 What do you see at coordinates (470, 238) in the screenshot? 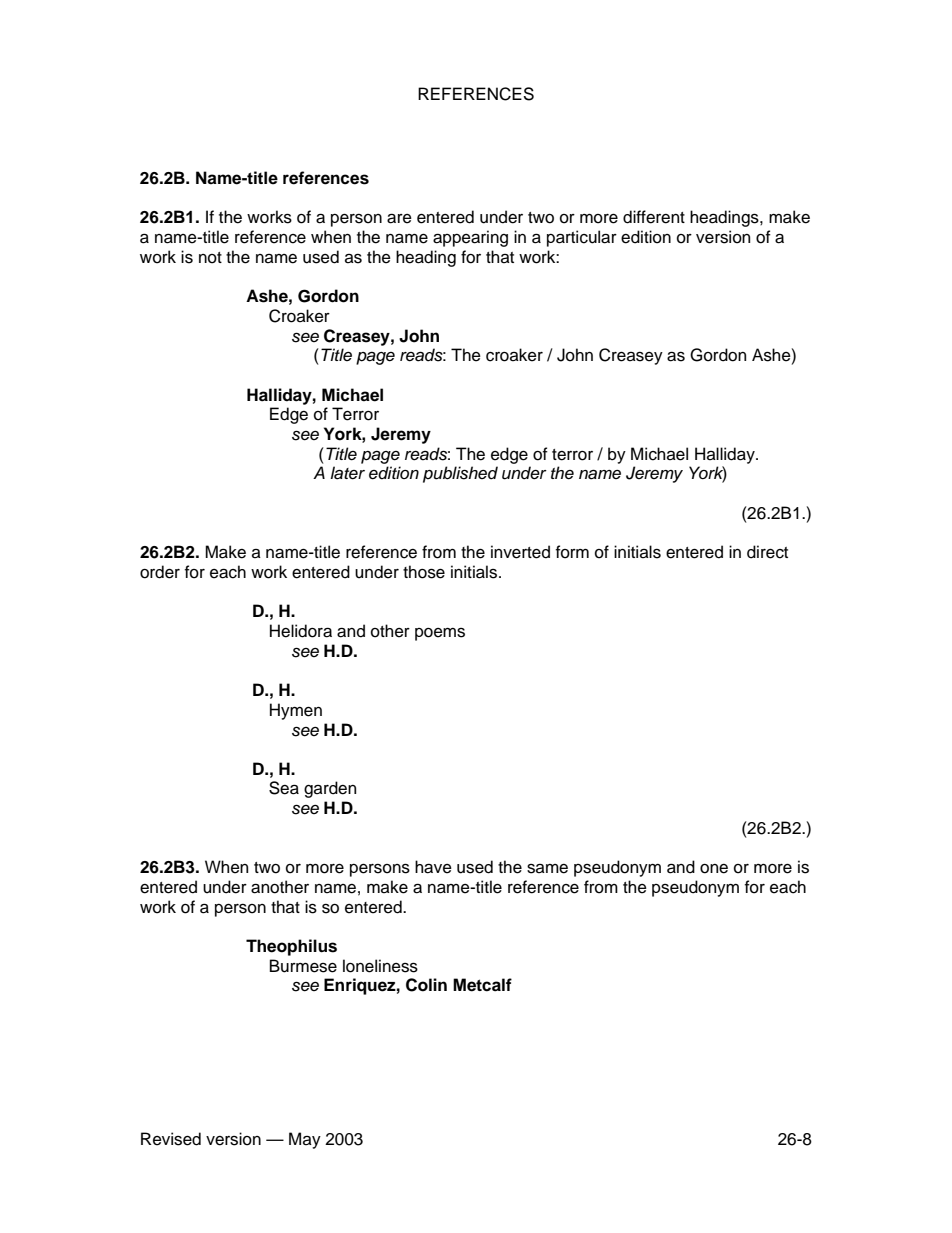
I see `appearing` at bounding box center [470, 238].
